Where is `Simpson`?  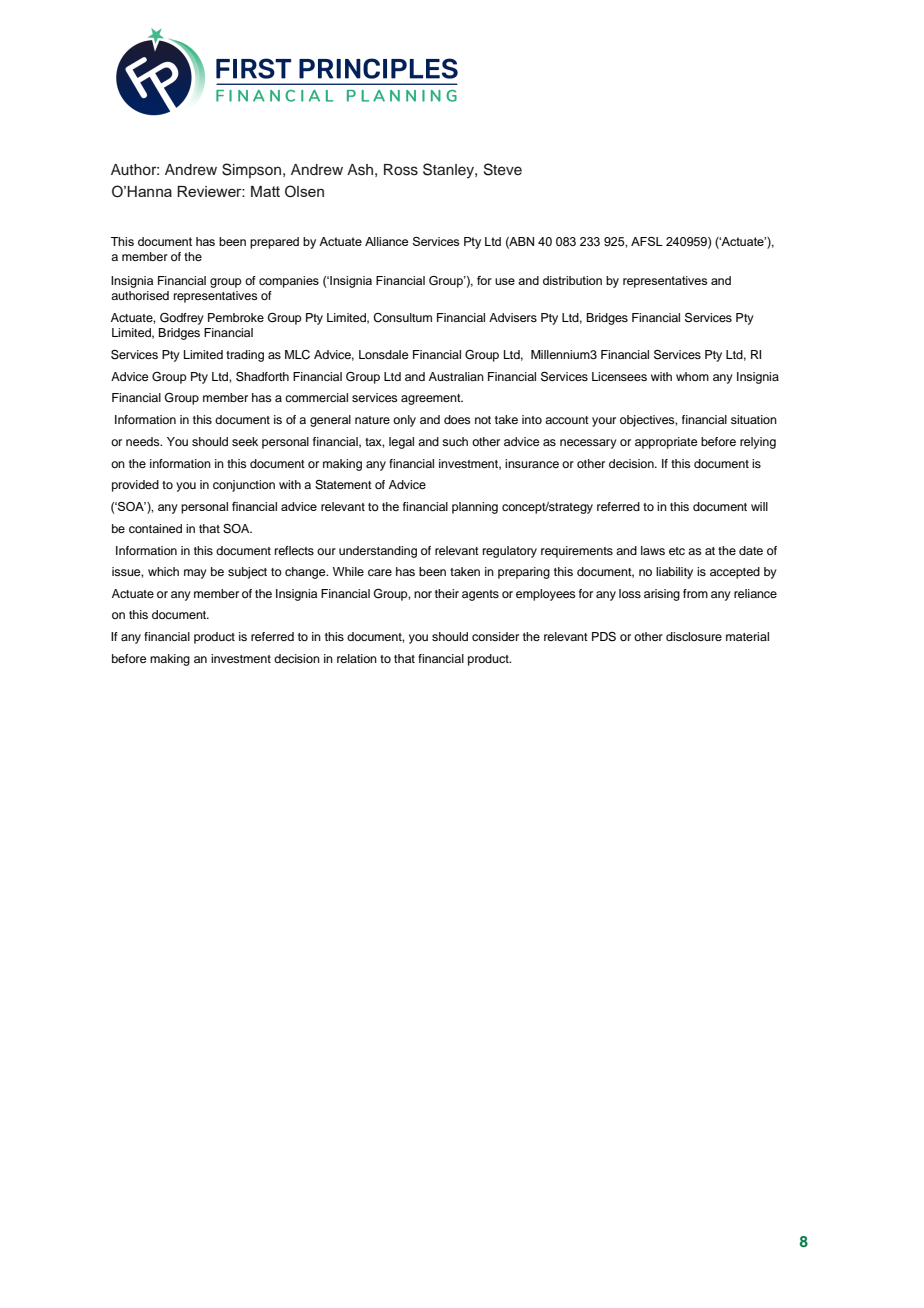 Simpson is located at coordinates (253, 170).
